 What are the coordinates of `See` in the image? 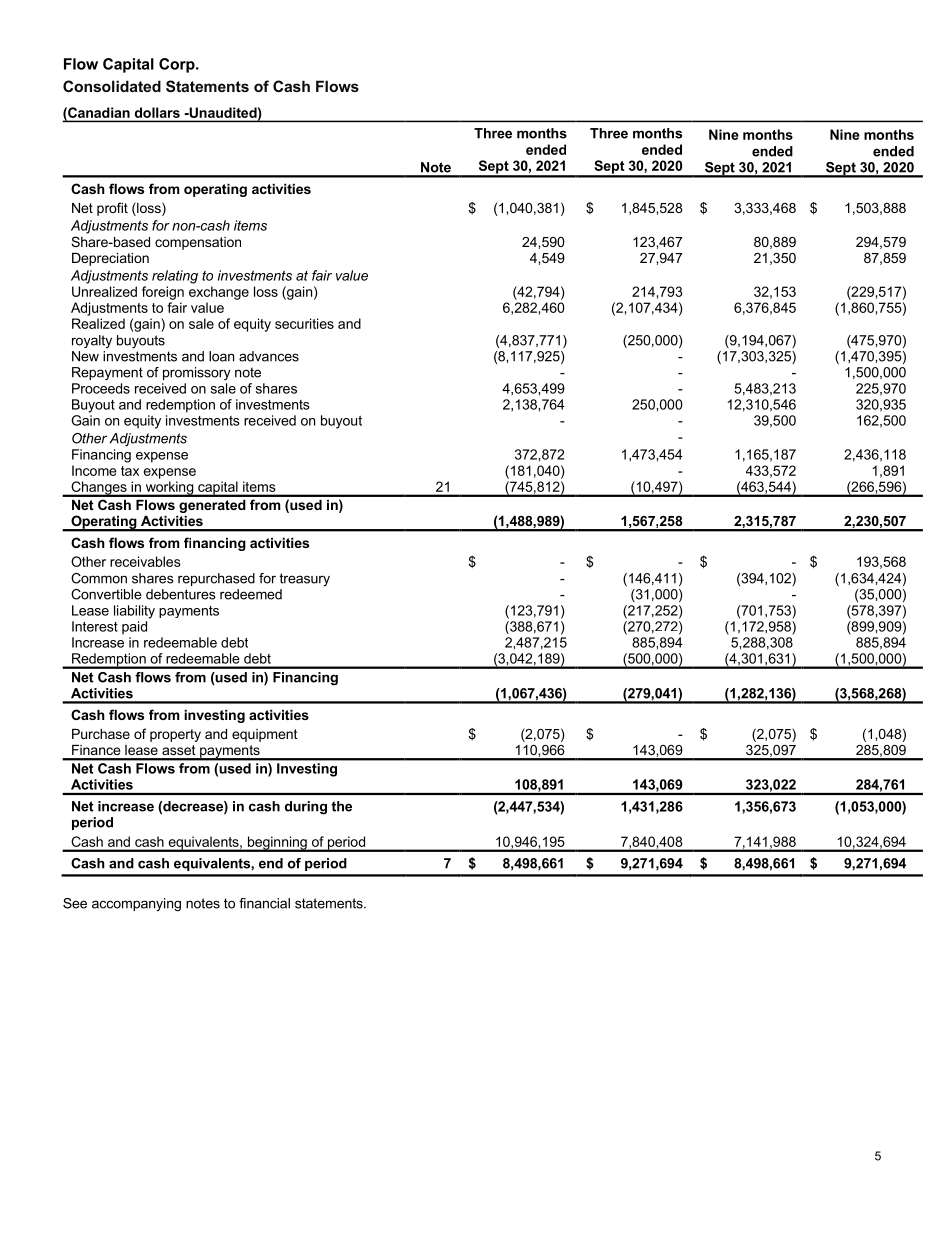 It's located at (75, 903).
